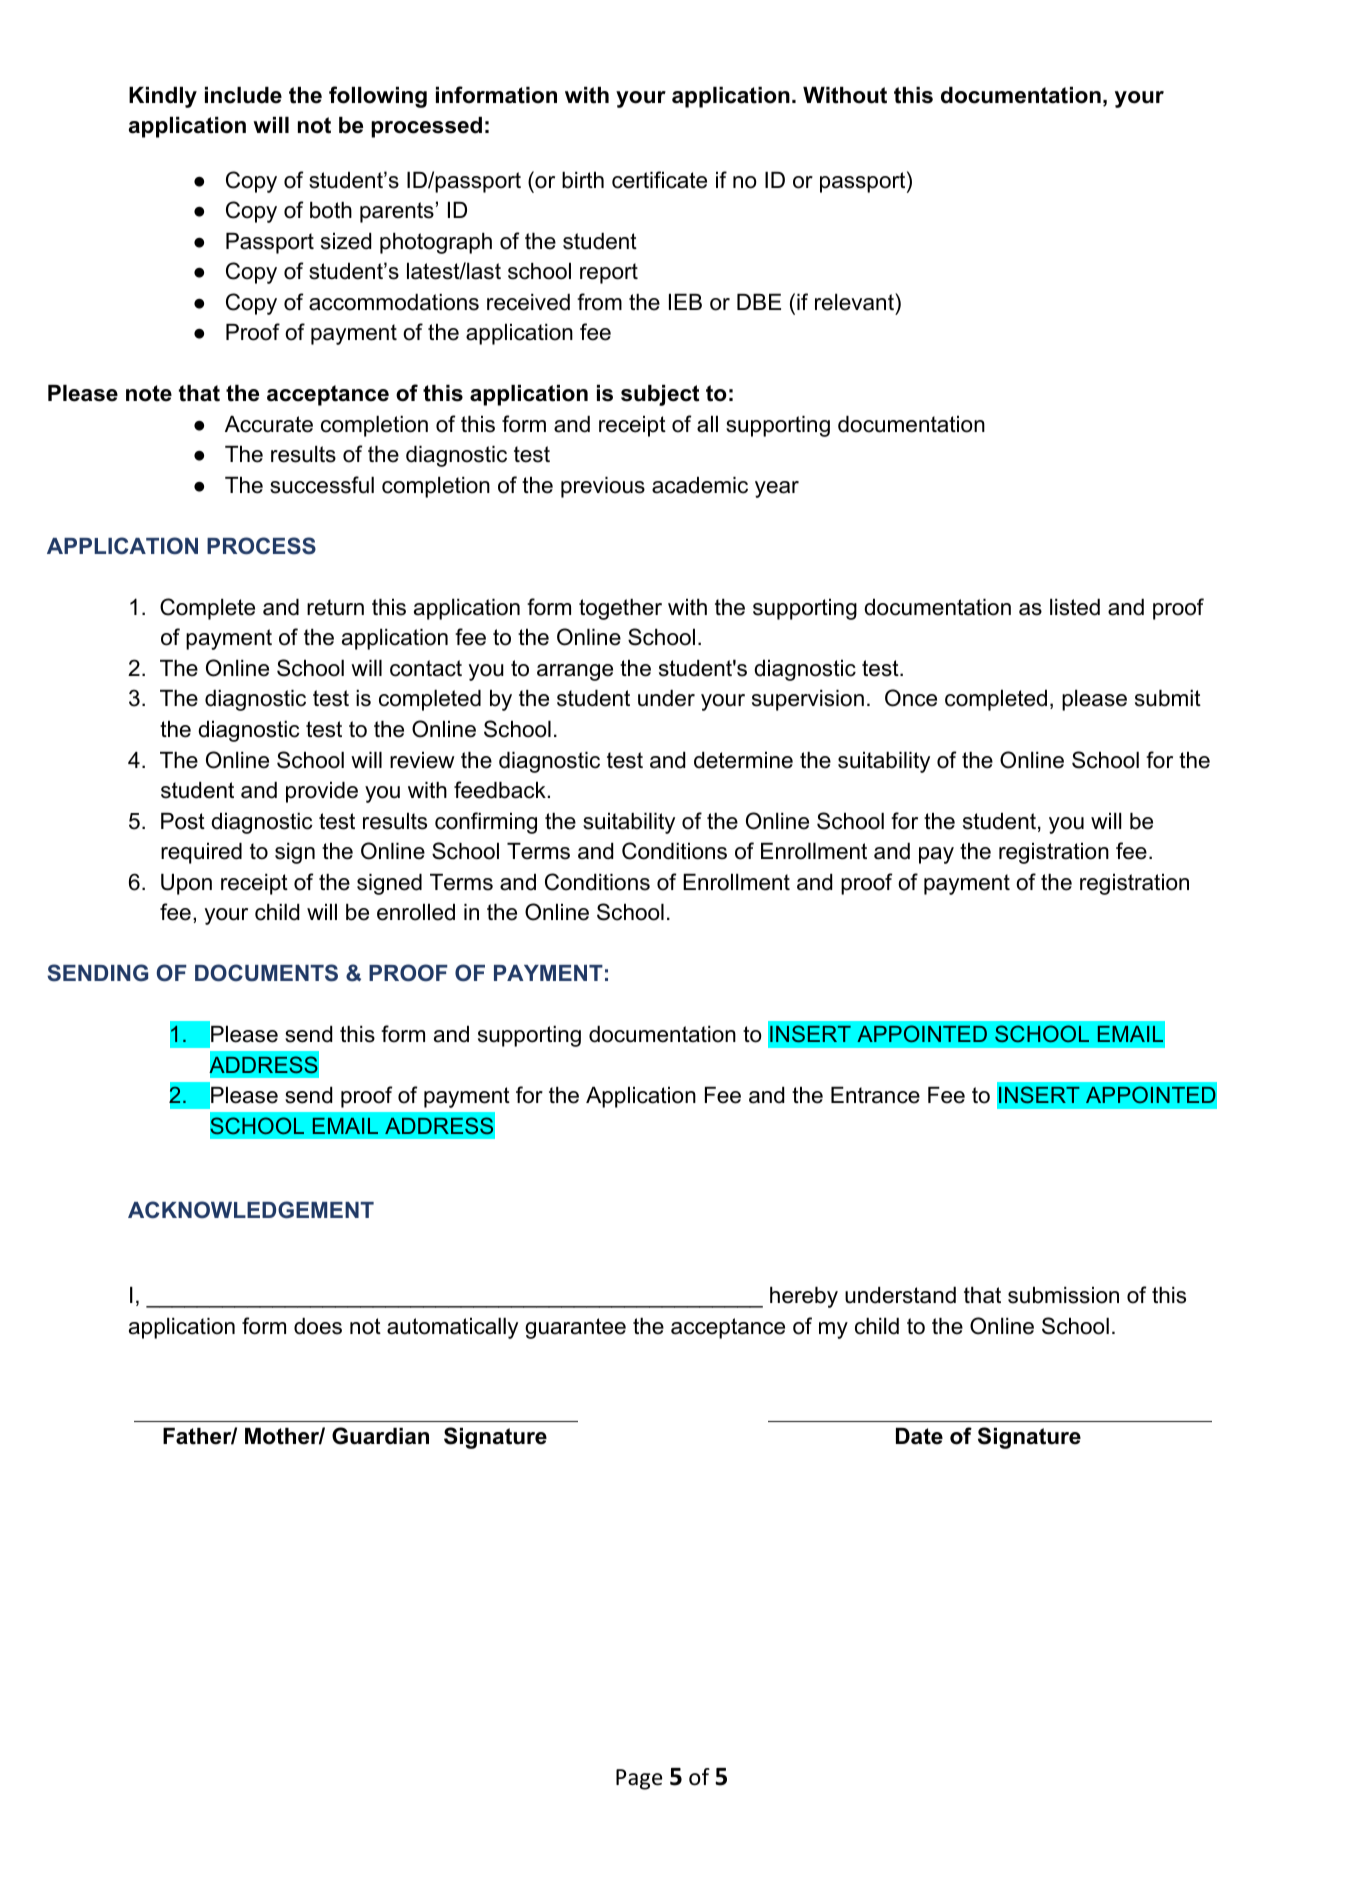 This screenshot has height=1904, width=1346. Describe the element at coordinates (243, 95) in the screenshot. I see `include` at that location.
